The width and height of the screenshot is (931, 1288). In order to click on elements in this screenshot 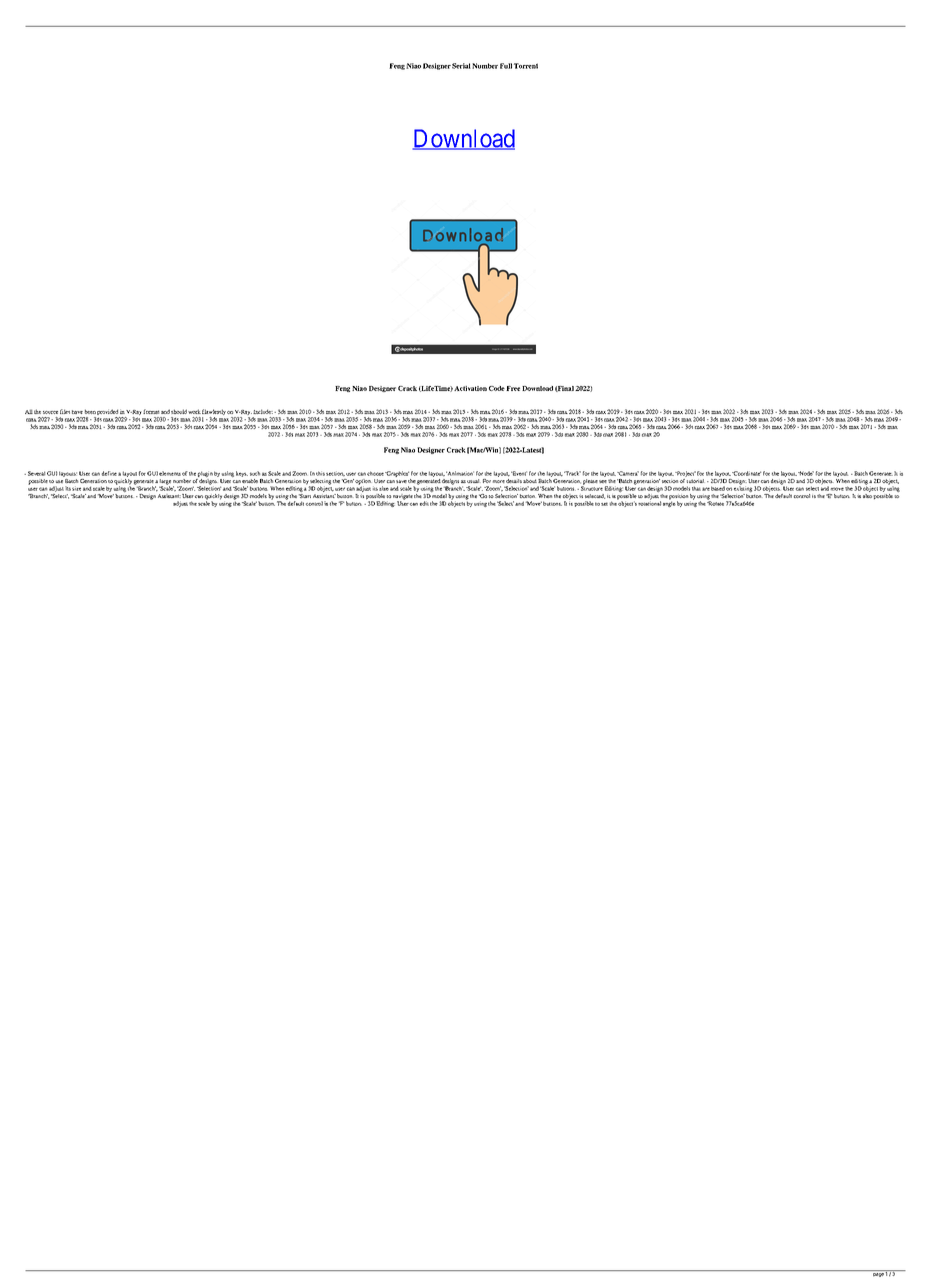, I will do `click(170, 473)`.
